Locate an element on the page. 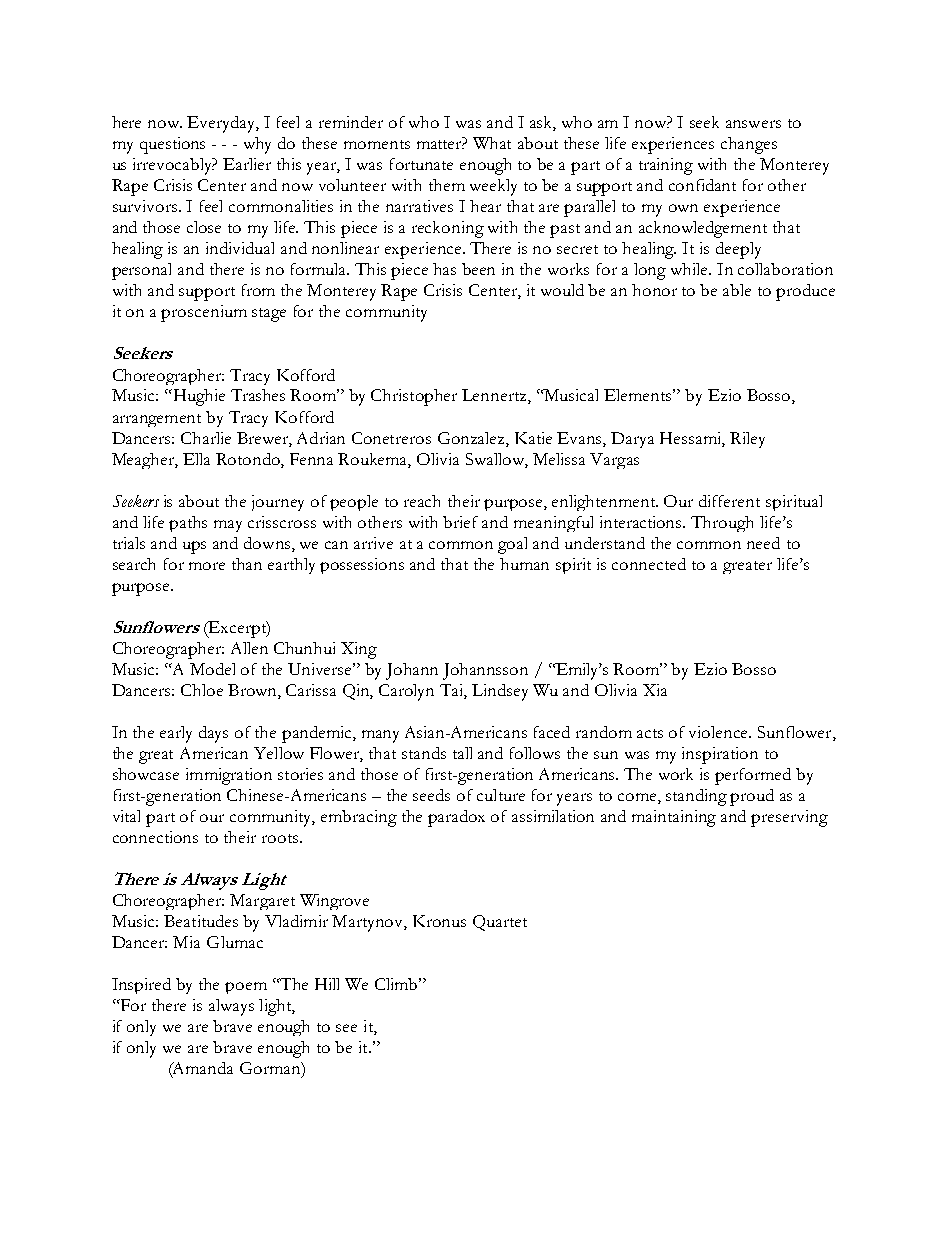 The width and height of the document is (952, 1233). matter is located at coordinates (441, 144).
